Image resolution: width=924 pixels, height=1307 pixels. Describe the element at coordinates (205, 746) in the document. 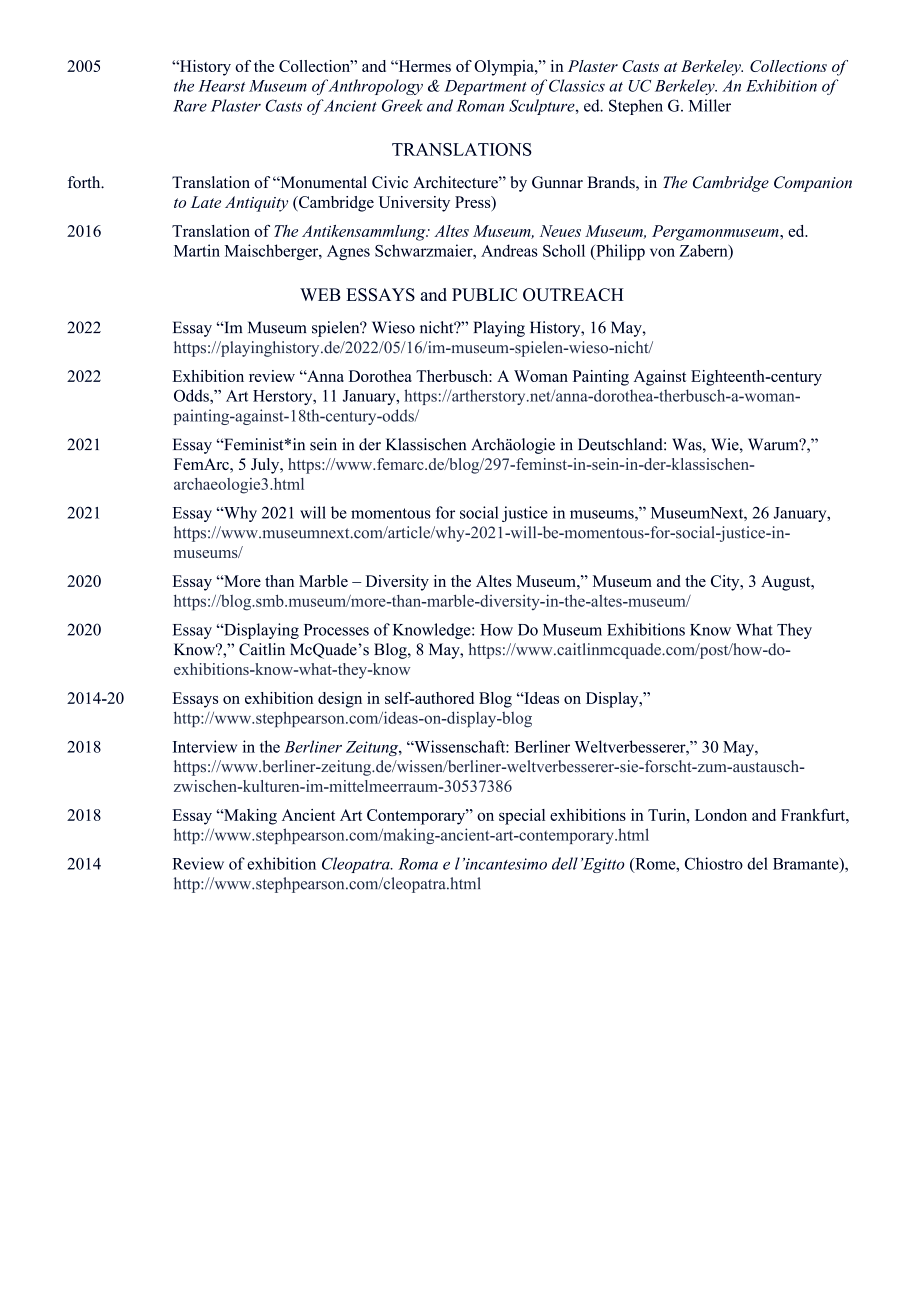

I see `Interview` at that location.
